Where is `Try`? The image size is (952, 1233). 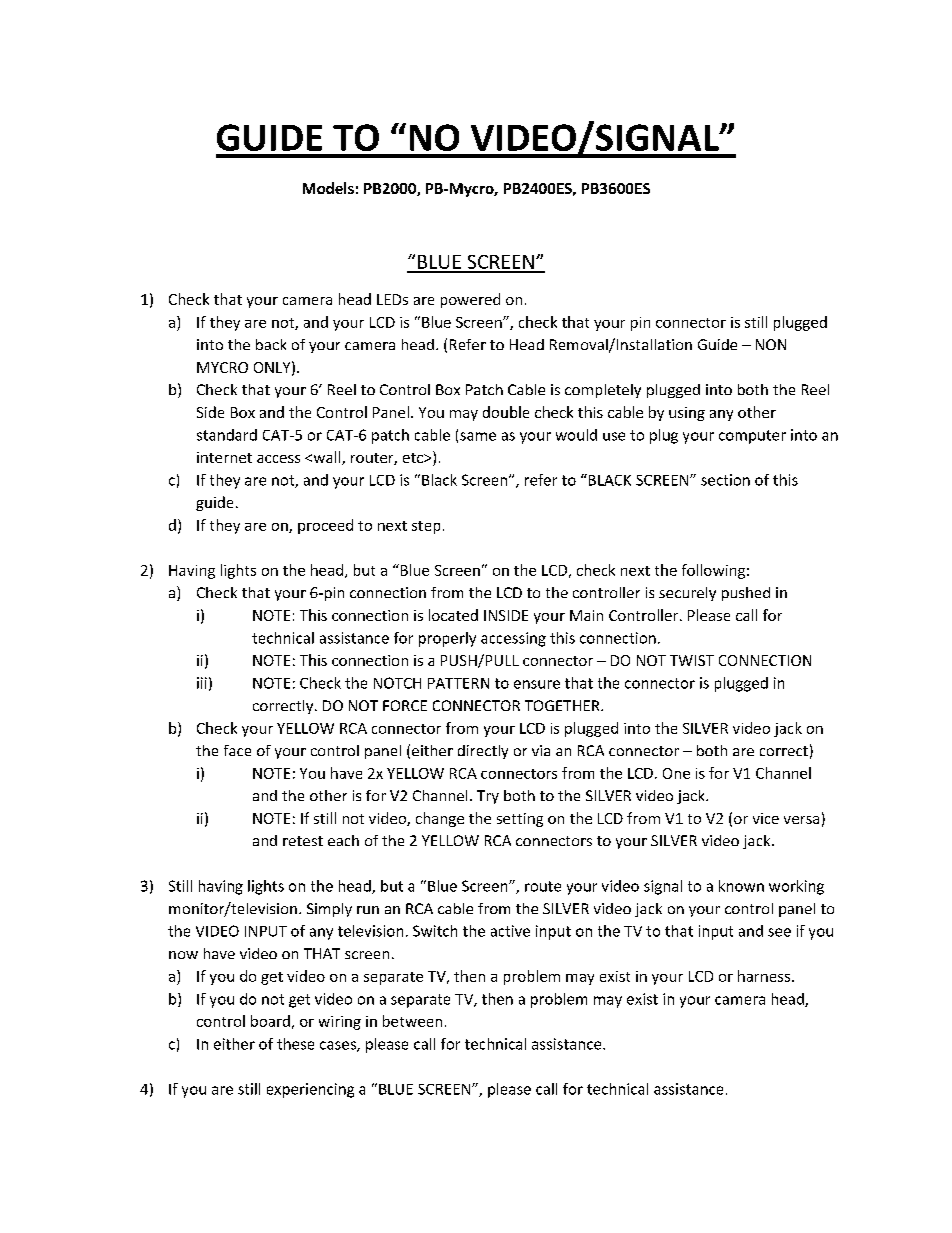 Try is located at coordinates (488, 797).
